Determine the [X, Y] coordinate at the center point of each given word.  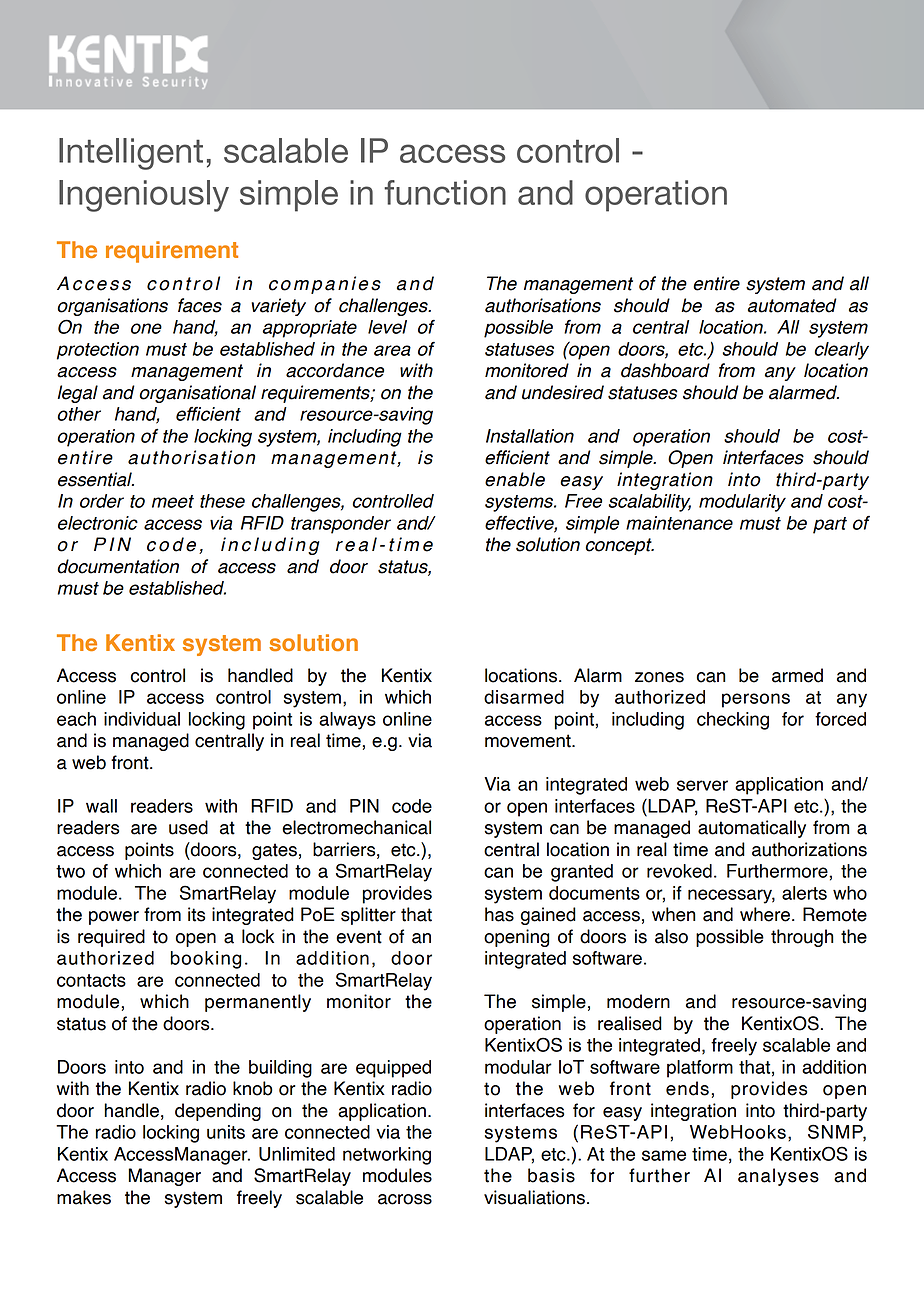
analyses [778, 1177]
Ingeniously [144, 196]
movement [529, 741]
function [445, 192]
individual [142, 719]
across [405, 1199]
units [226, 1132]
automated [792, 305]
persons [756, 700]
